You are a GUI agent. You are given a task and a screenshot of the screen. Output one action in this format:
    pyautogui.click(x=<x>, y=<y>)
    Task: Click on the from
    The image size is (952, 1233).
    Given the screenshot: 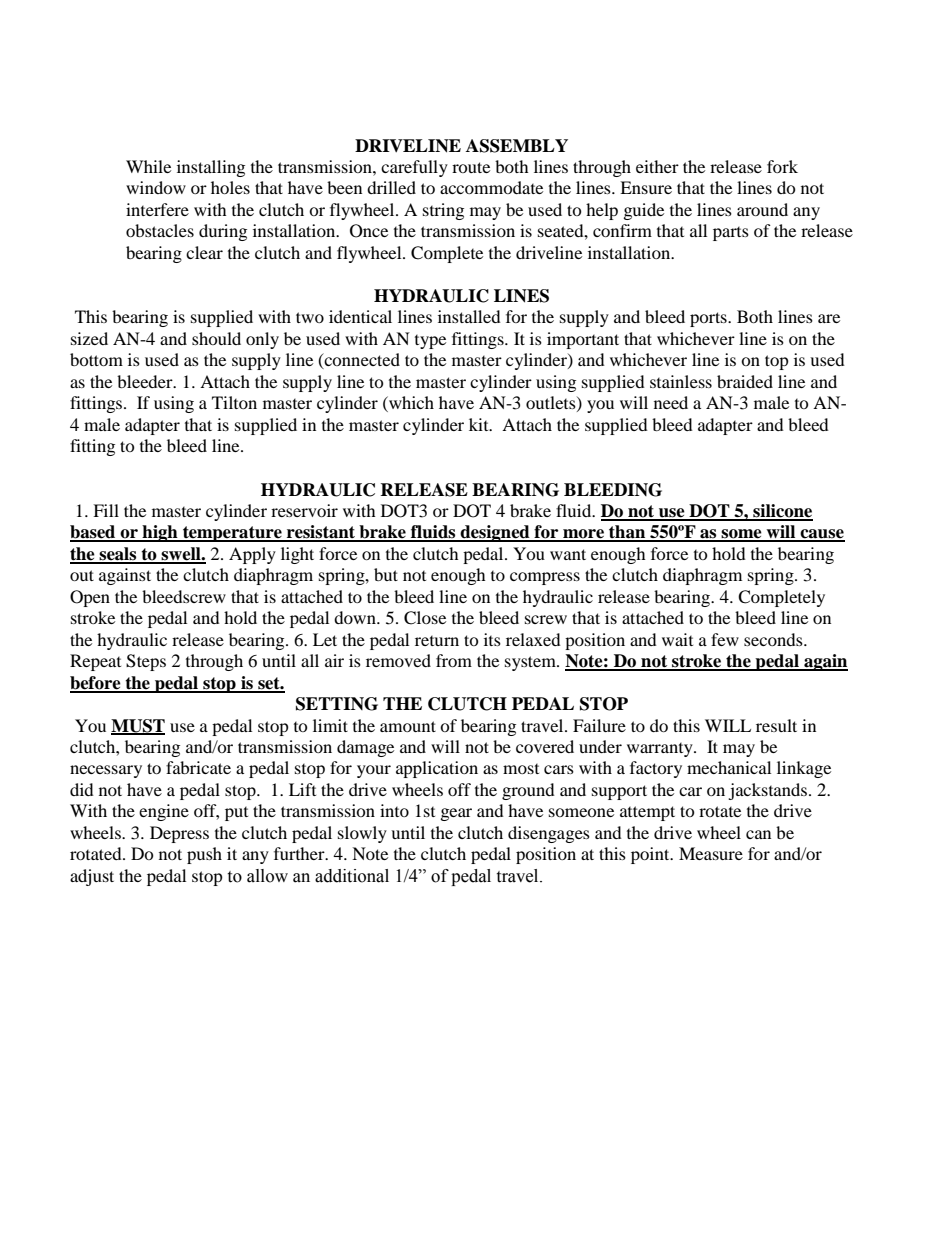 What is the action you would take?
    pyautogui.click(x=454, y=660)
